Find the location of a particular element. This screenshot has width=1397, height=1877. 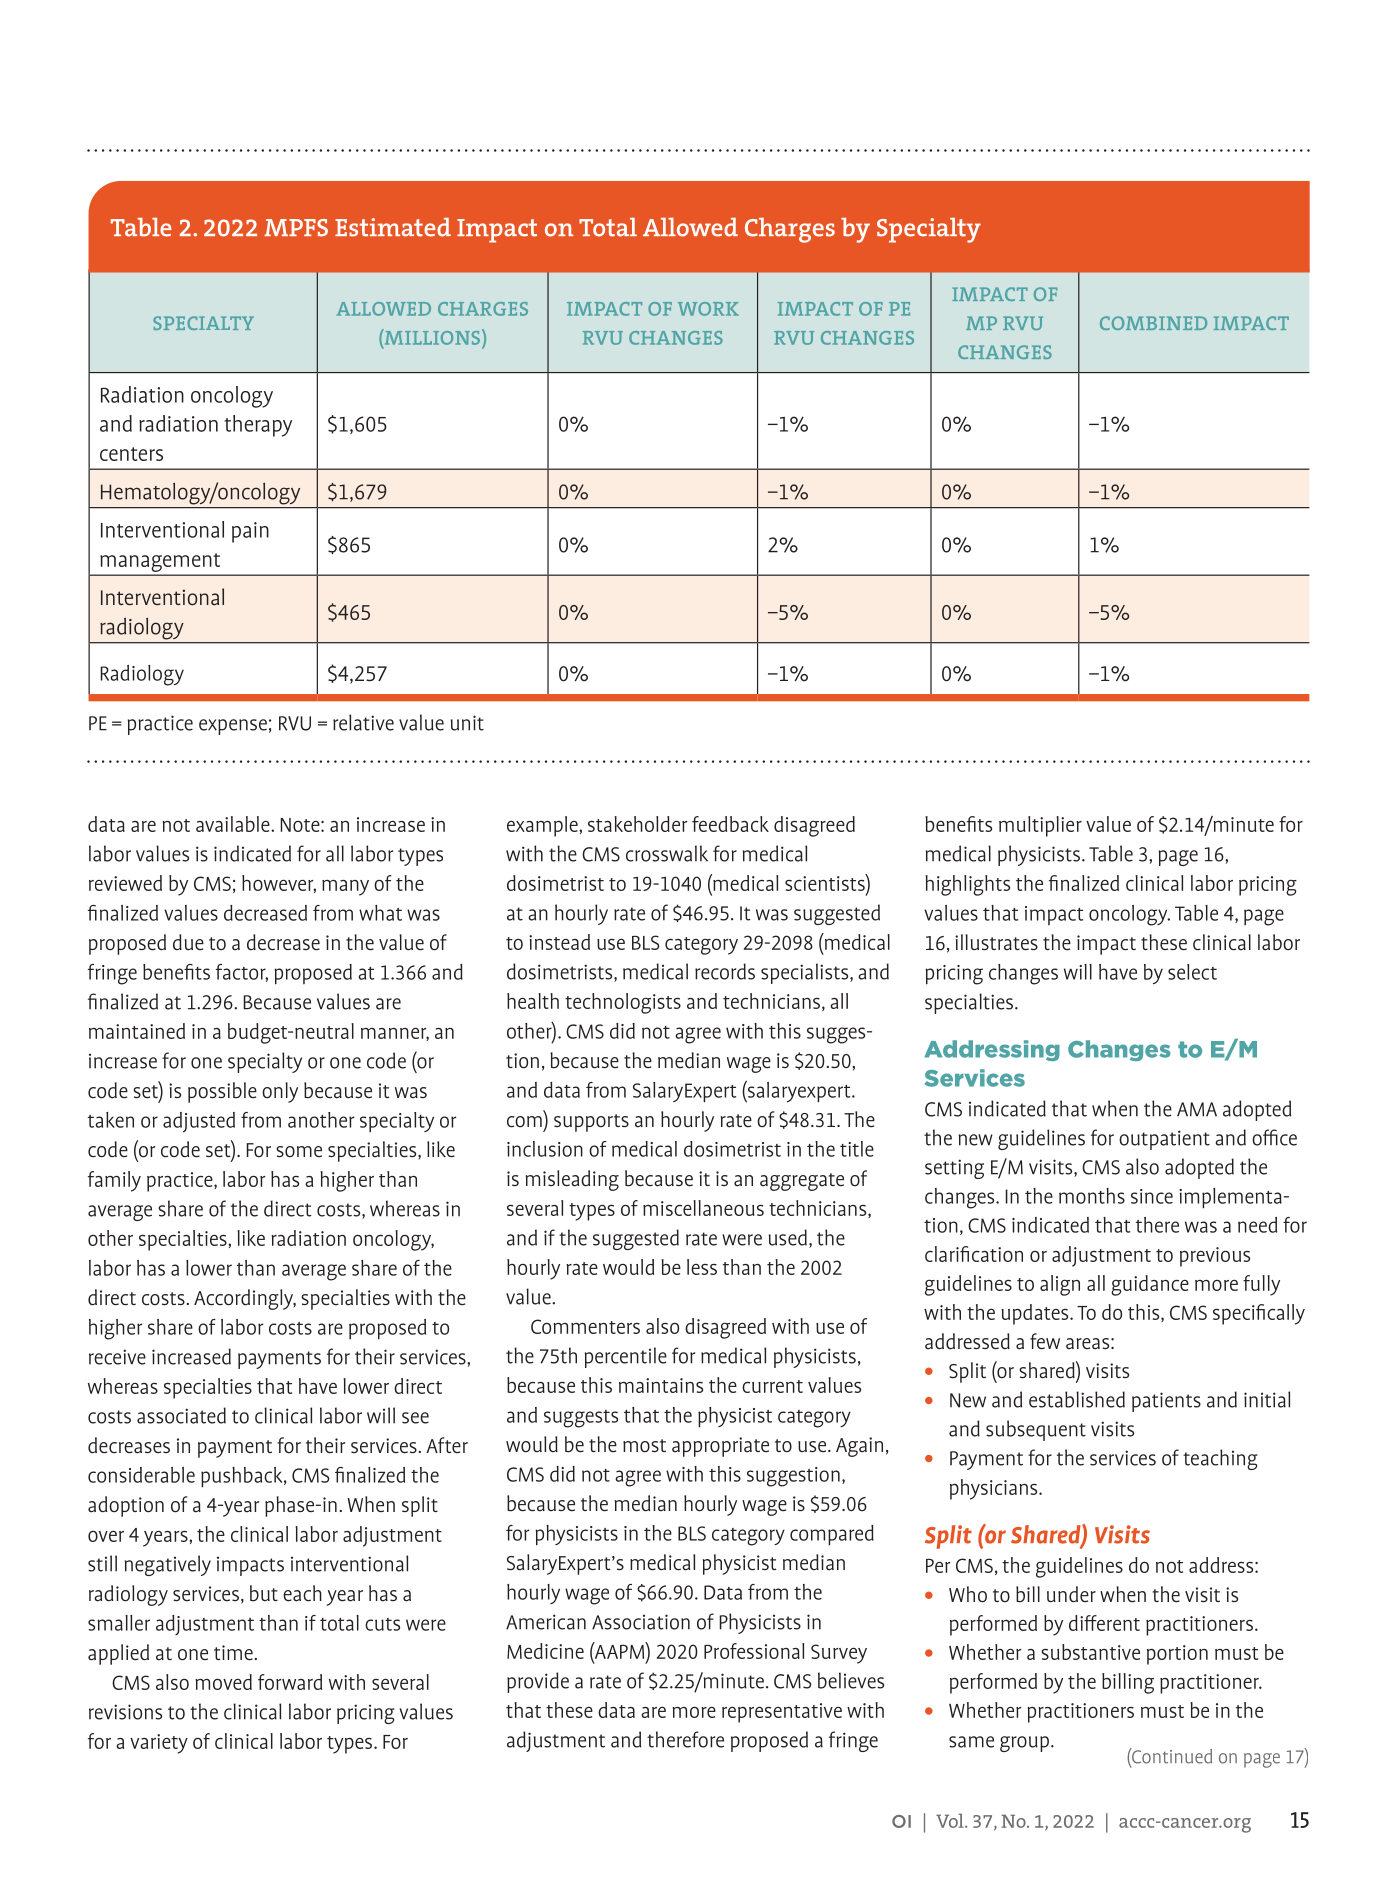

COMBINED is located at coordinates (1153, 323).
